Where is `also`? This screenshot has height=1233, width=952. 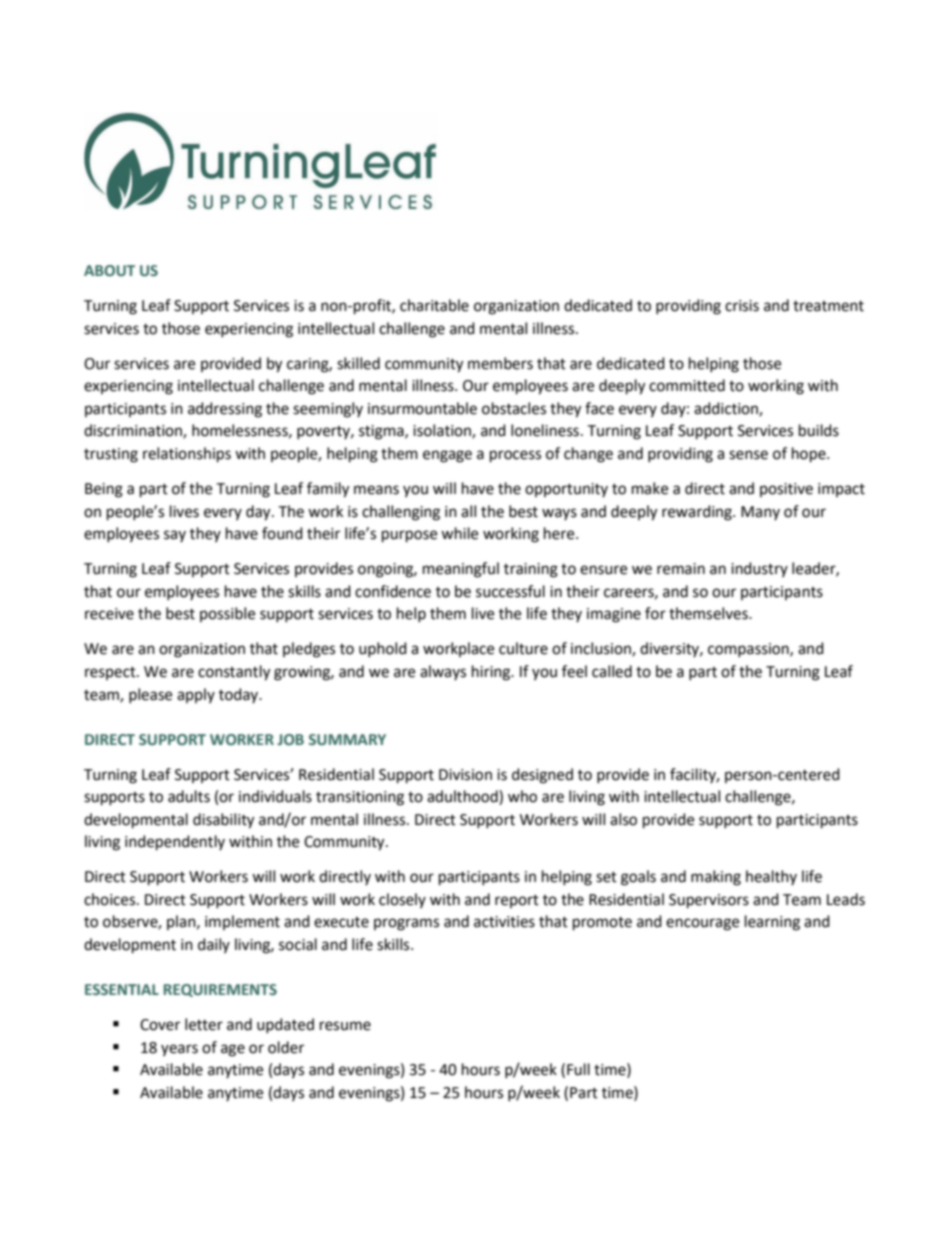
also is located at coordinates (623, 819).
